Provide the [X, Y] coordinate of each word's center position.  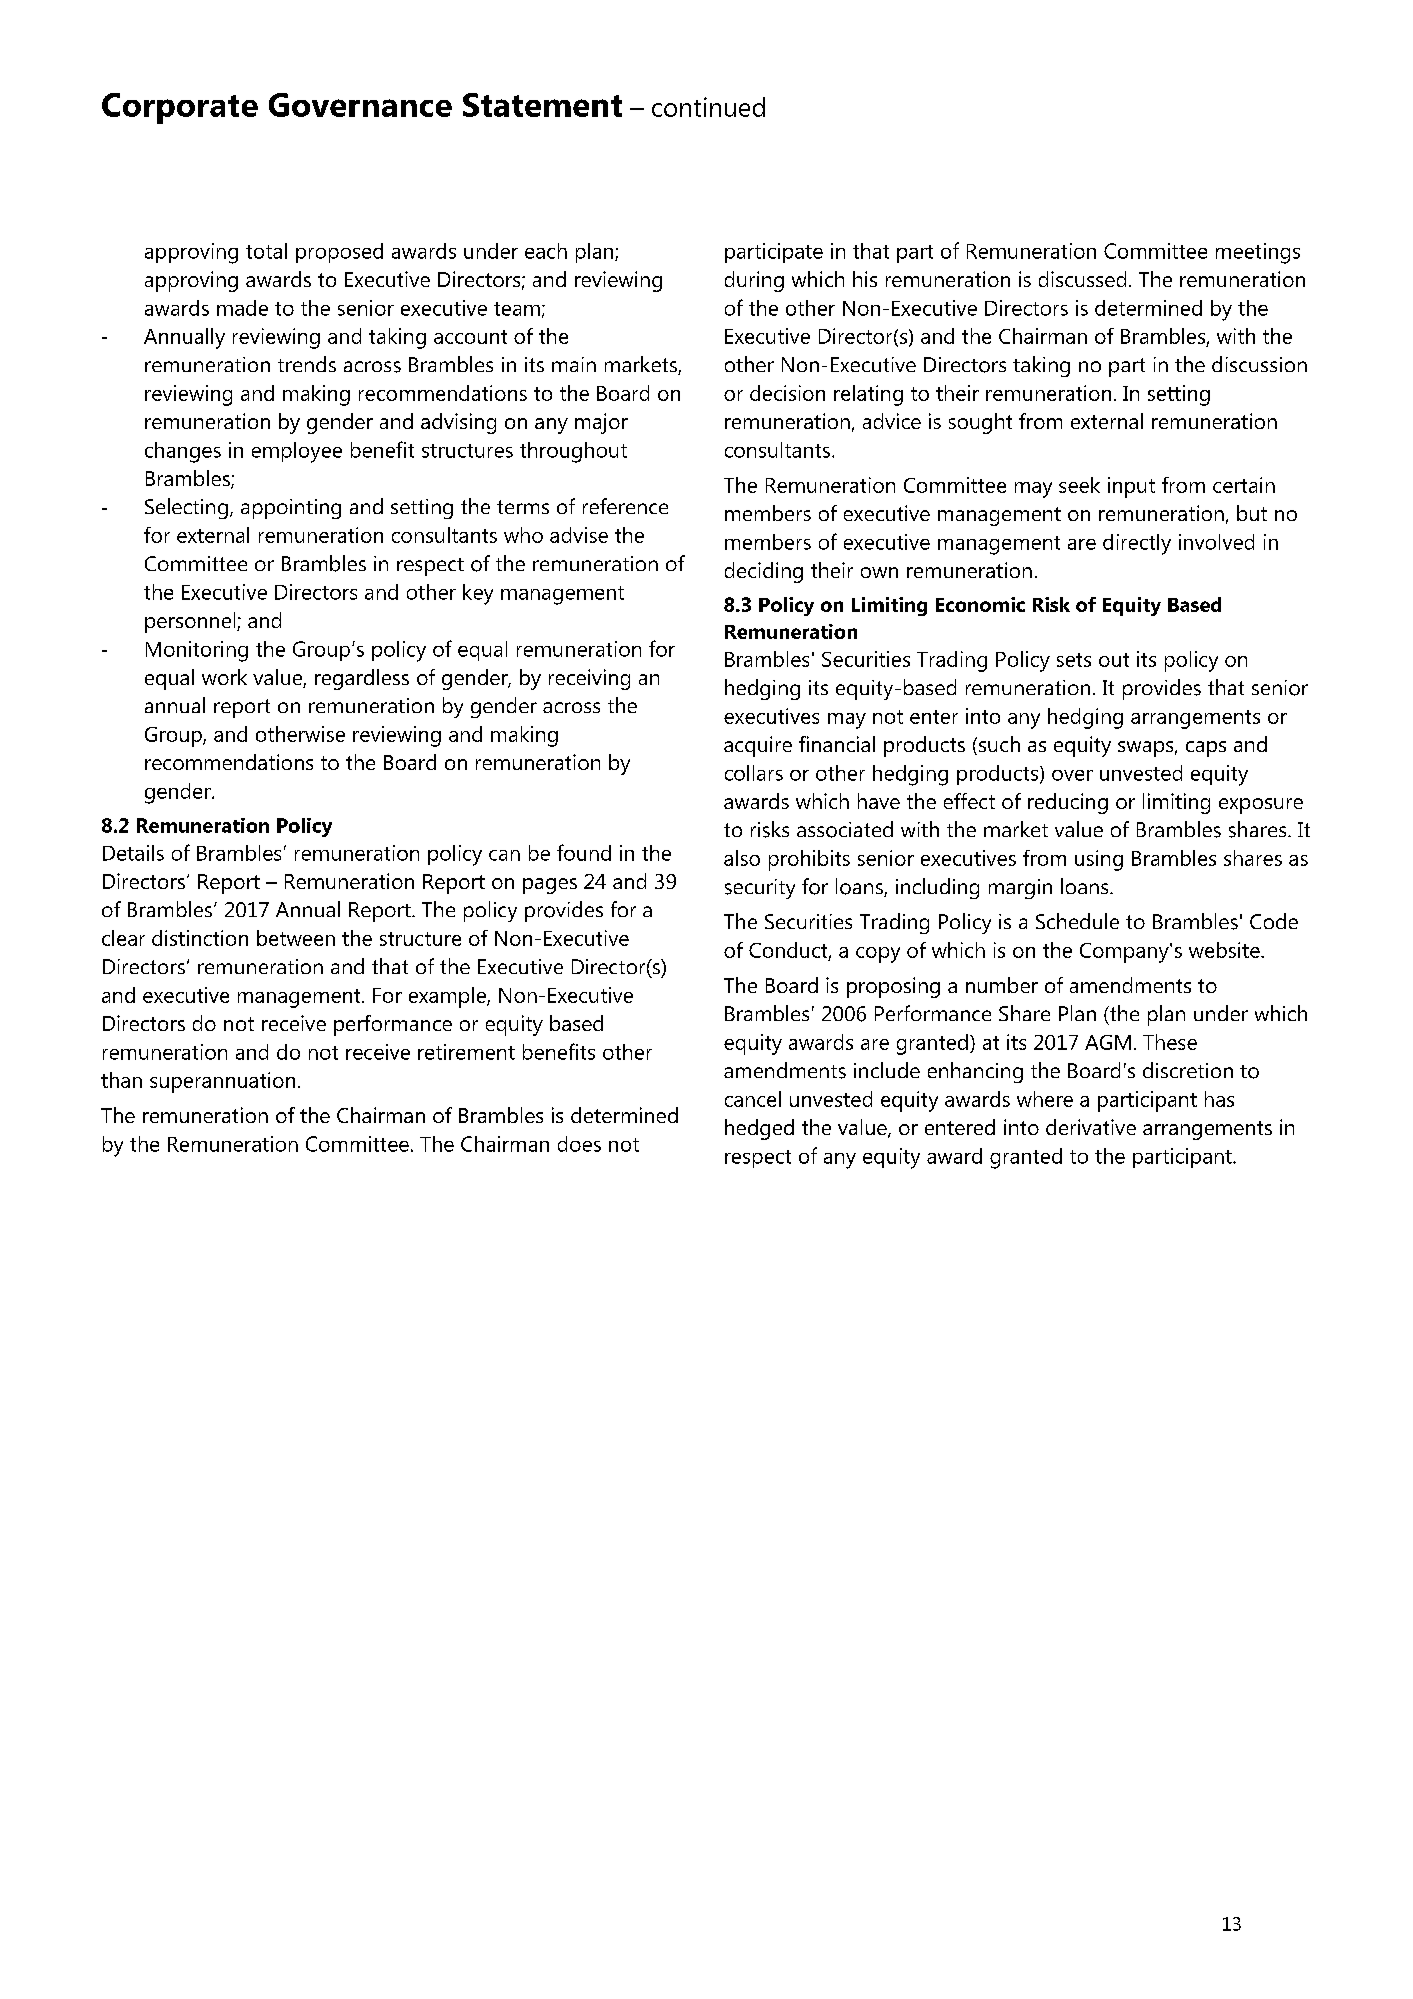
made [242, 308]
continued [708, 107]
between [296, 938]
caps [1206, 749]
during [754, 281]
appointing [291, 509]
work [224, 677]
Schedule [1077, 921]
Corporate [180, 108]
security [760, 889]
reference [625, 506]
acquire [758, 746]
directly [1137, 544]
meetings [1258, 253]
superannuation [222, 1082]
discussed [1082, 279]
